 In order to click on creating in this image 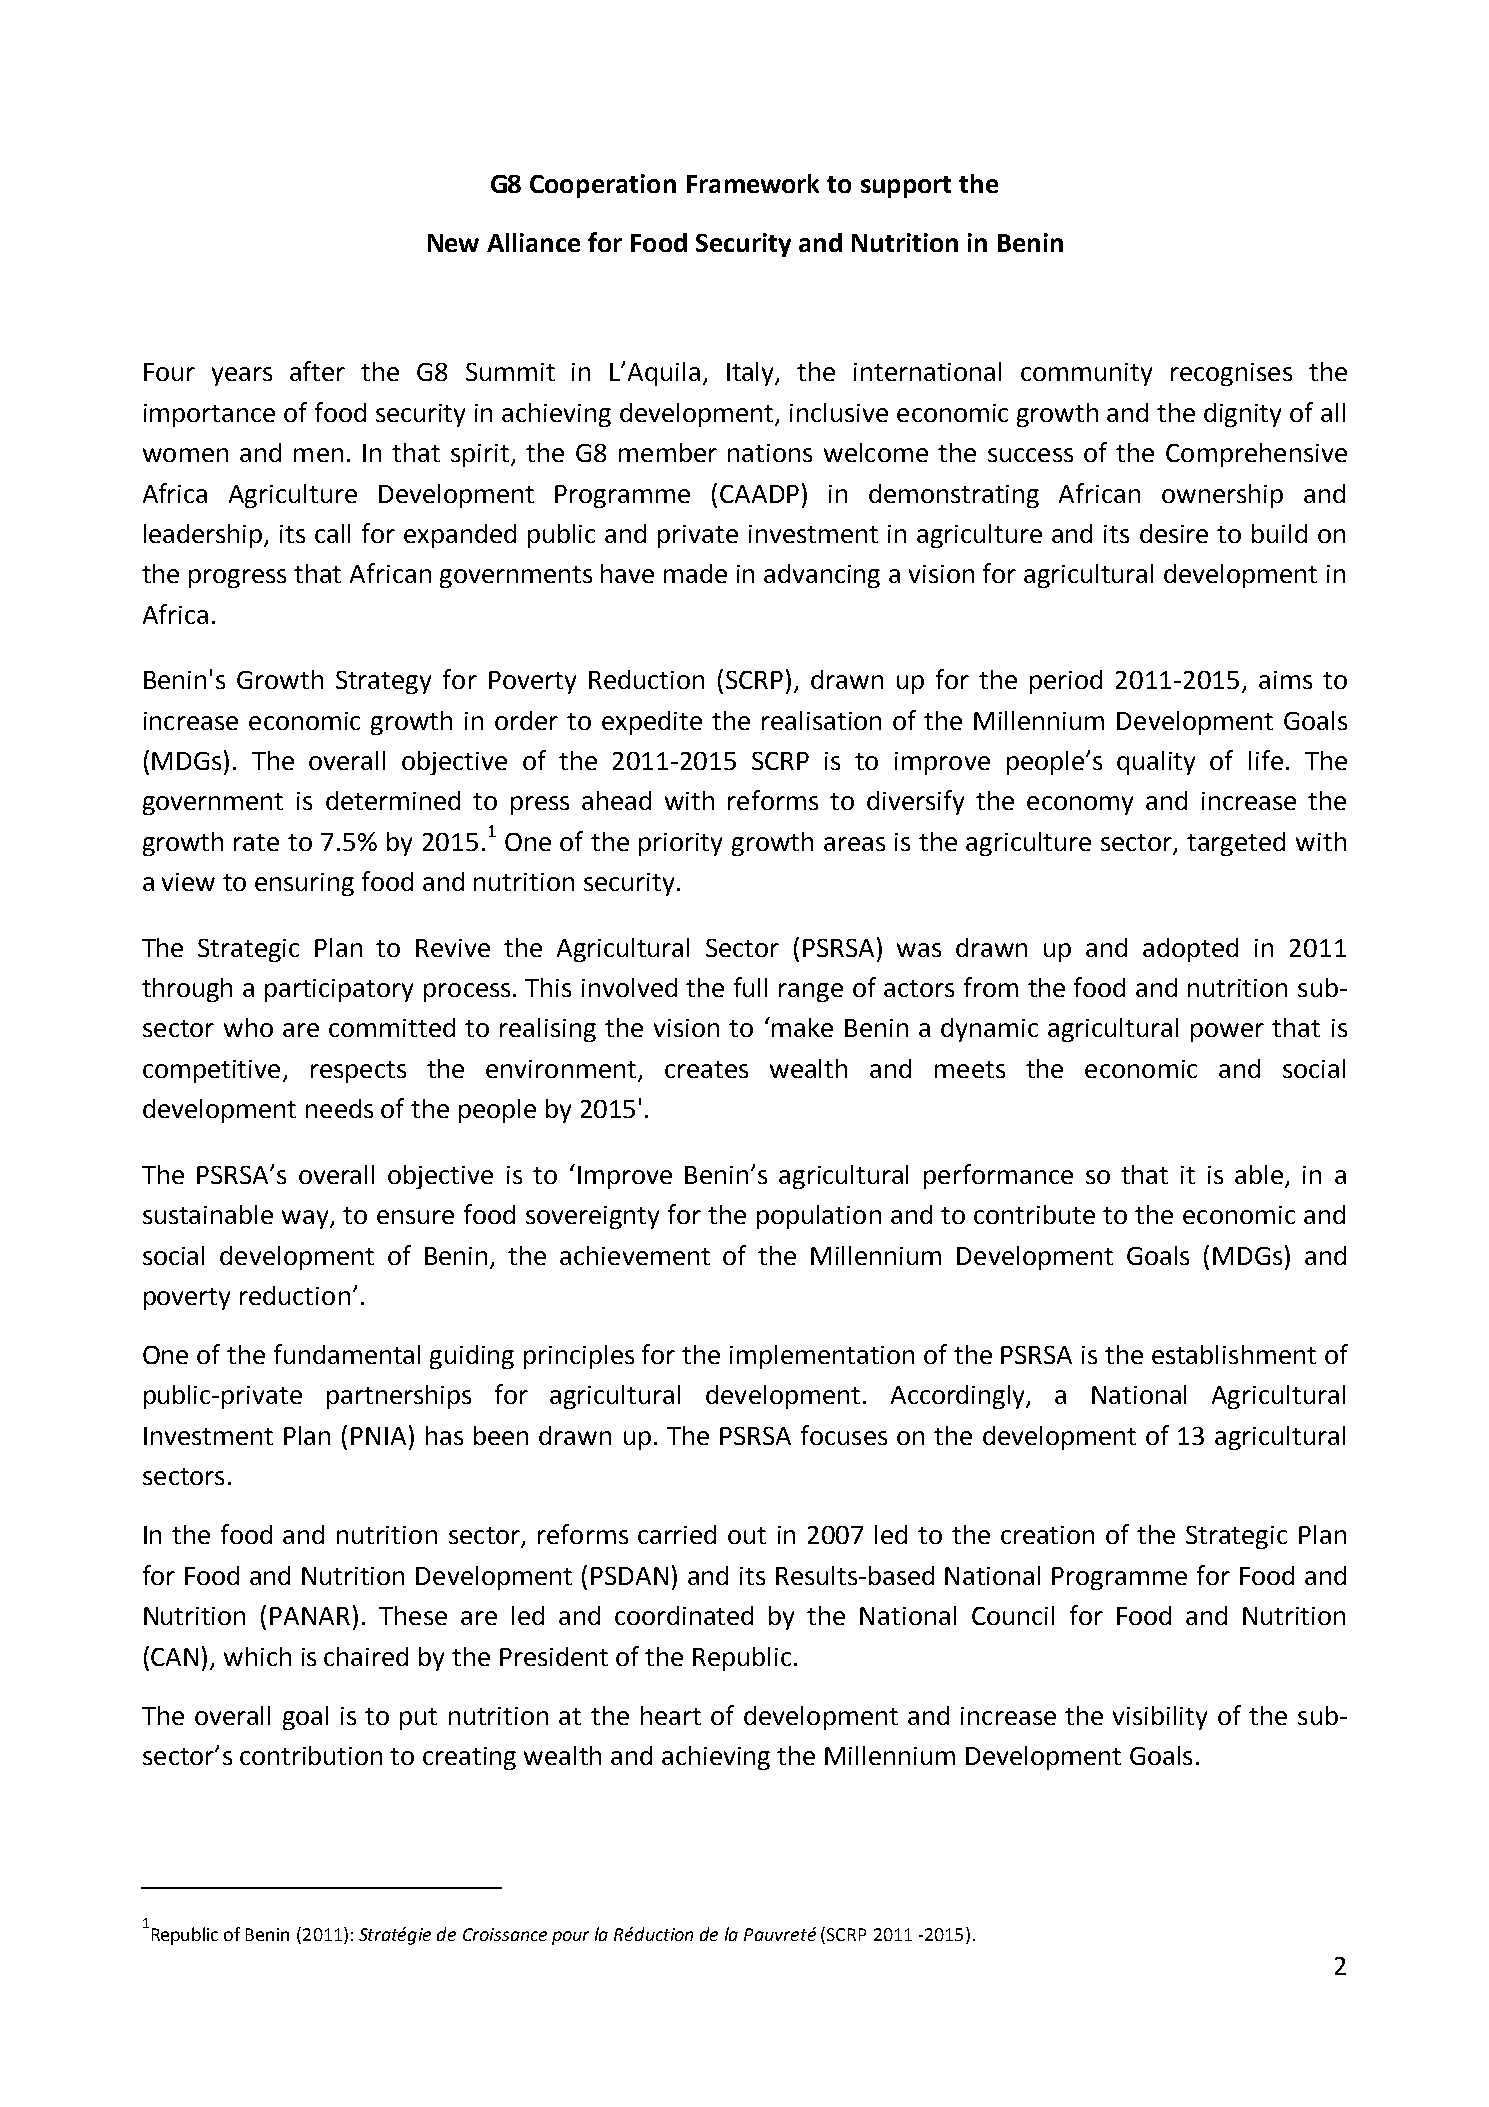, I will do `click(469, 1758)`.
